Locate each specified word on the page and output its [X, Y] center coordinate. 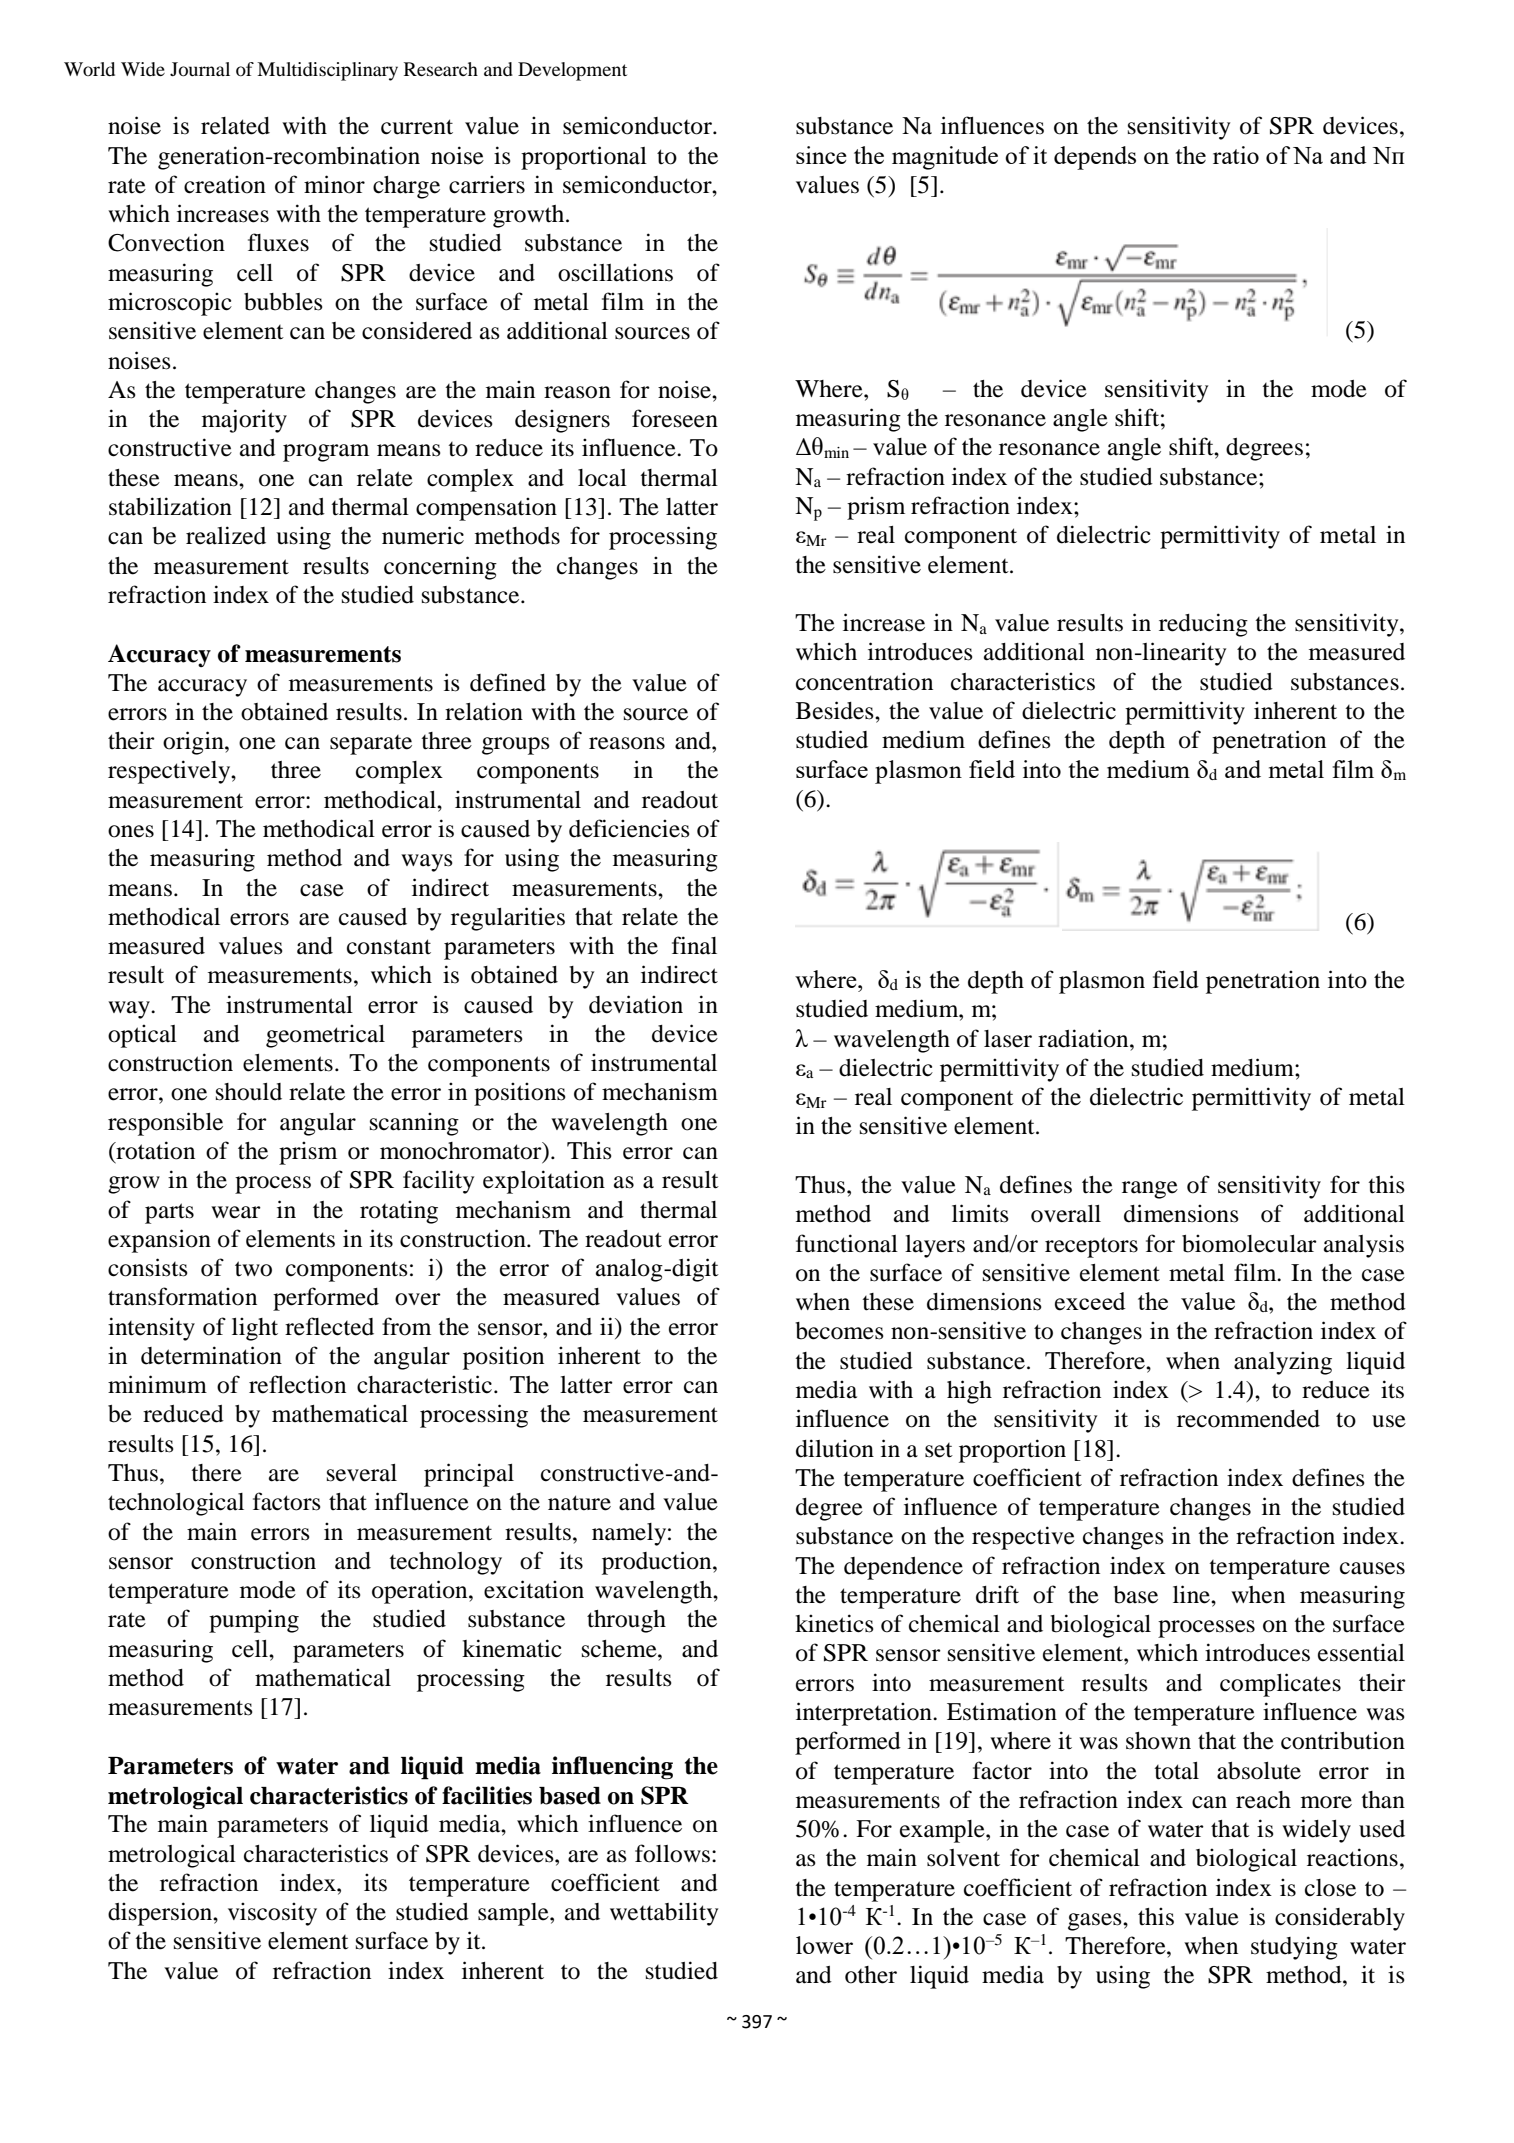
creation [225, 184]
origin [194, 743]
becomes [839, 1331]
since [821, 155]
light [255, 1329]
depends [1095, 158]
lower [824, 1945]
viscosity [272, 1914]
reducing [1203, 625]
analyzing [1283, 1363]
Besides [836, 710]
